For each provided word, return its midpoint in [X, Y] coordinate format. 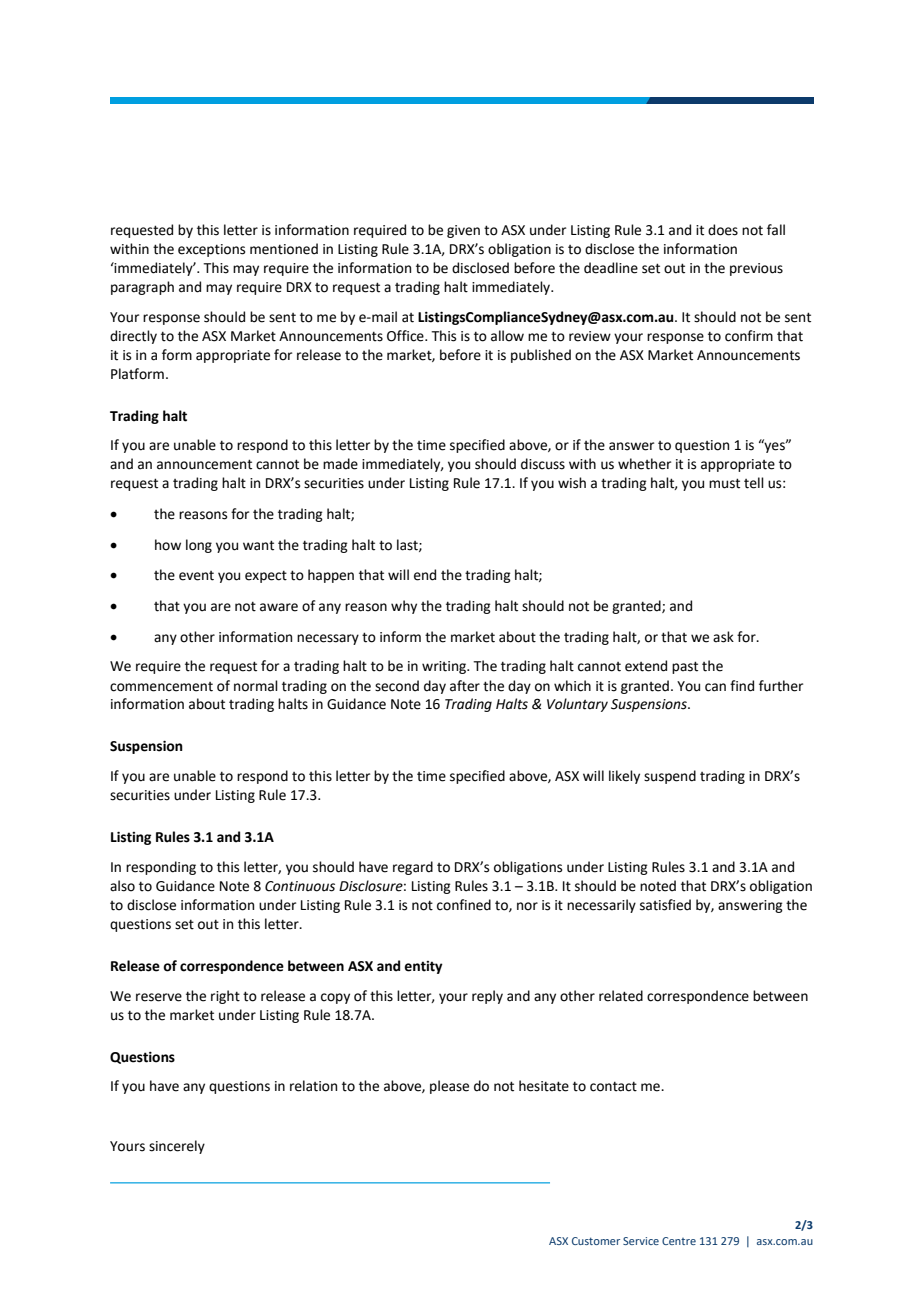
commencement [161, 687]
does [723, 230]
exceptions [211, 250]
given [463, 231]
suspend [670, 777]
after [465, 686]
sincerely [177, 1147]
